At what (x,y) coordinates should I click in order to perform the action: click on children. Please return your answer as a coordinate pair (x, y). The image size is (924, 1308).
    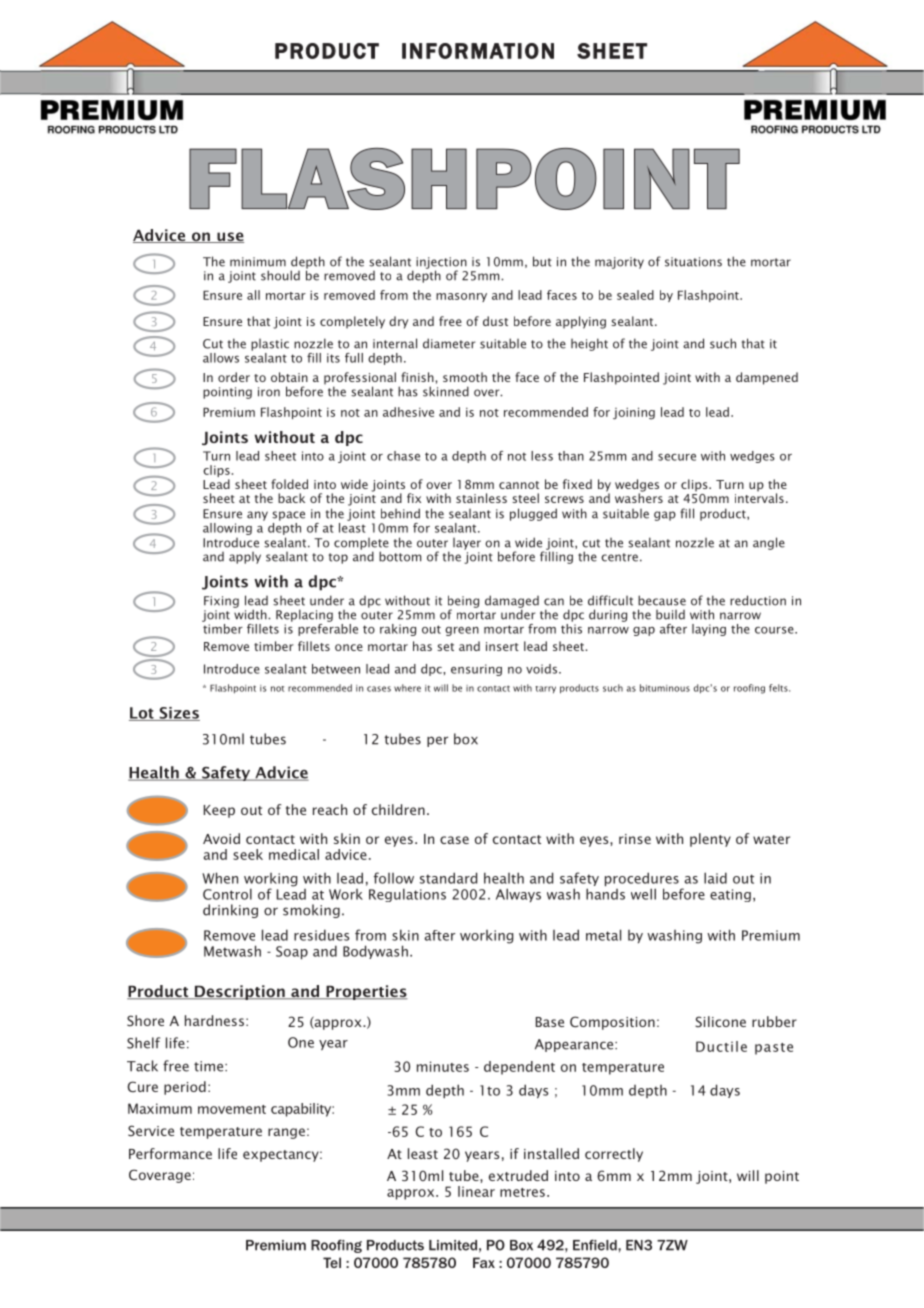
    Looking at the image, I should click on (398, 809).
